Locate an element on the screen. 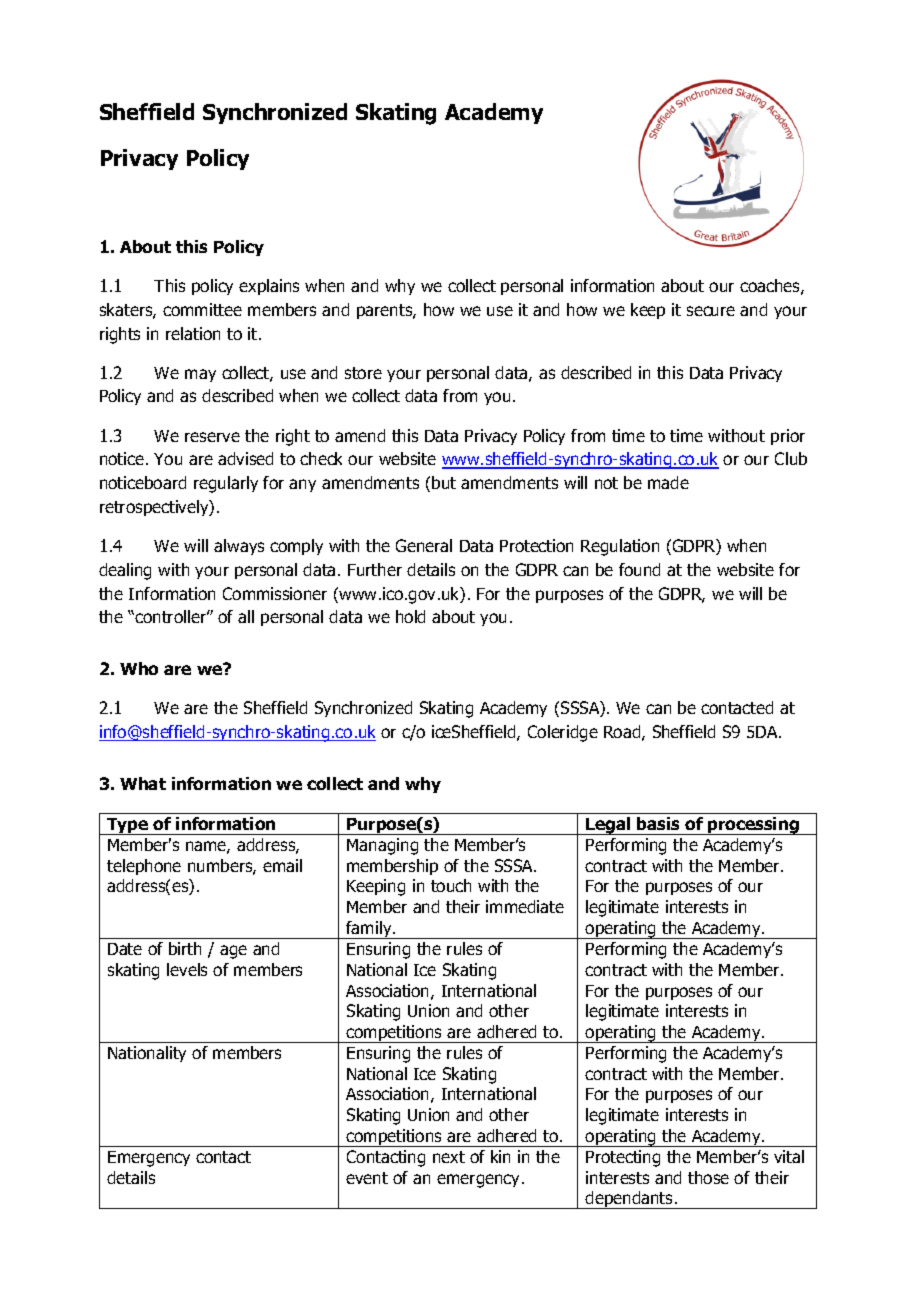  store is located at coordinates (363, 373).
